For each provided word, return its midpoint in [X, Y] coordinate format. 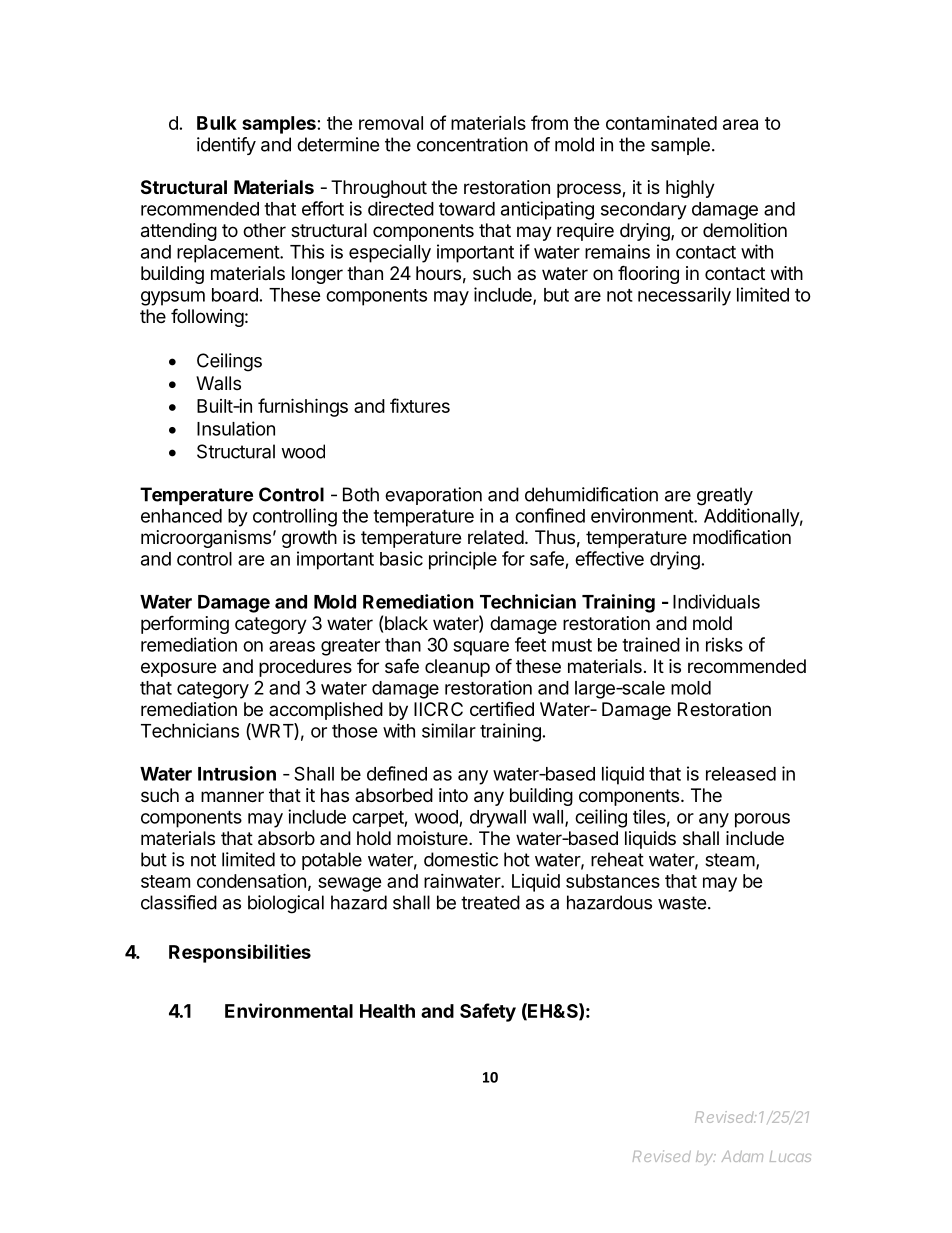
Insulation [236, 428]
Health [387, 1011]
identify [226, 146]
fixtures [420, 405]
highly [690, 189]
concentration [472, 144]
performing [185, 624]
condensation [251, 880]
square [481, 648]
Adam [742, 1156]
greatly [725, 496]
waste [682, 903]
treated [490, 902]
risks [724, 644]
